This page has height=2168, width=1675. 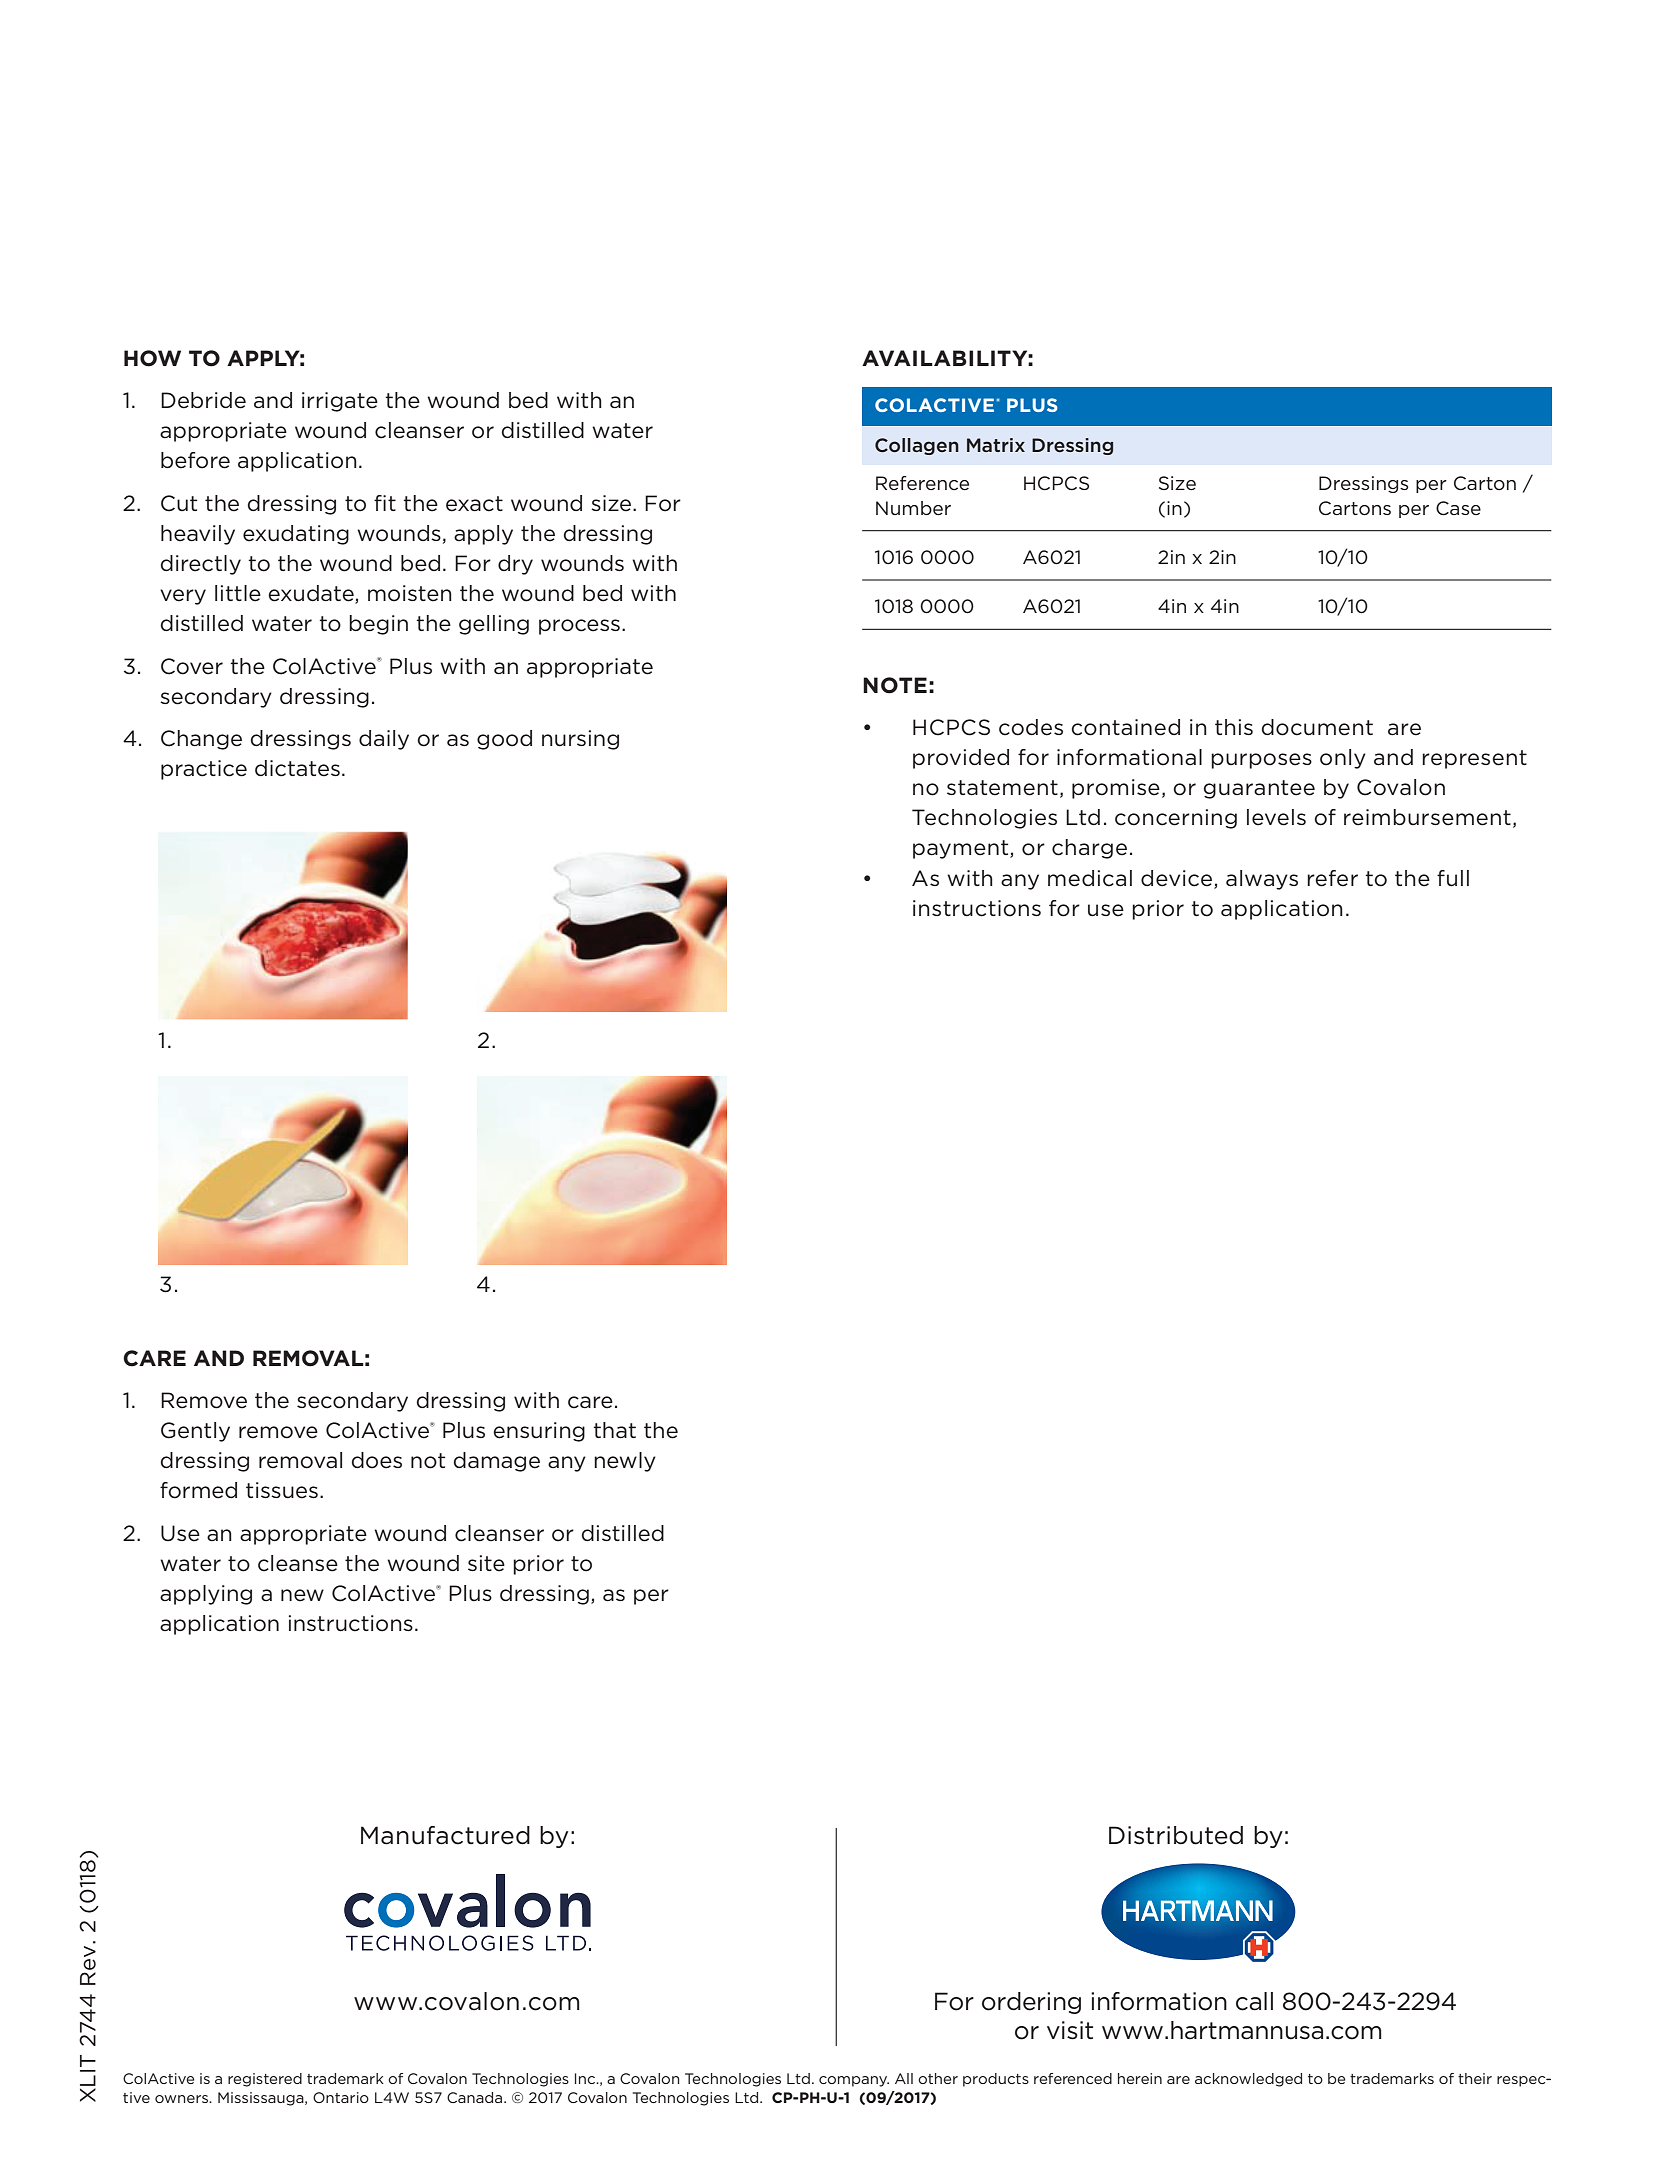 I want to click on Gently, so click(x=195, y=1432).
